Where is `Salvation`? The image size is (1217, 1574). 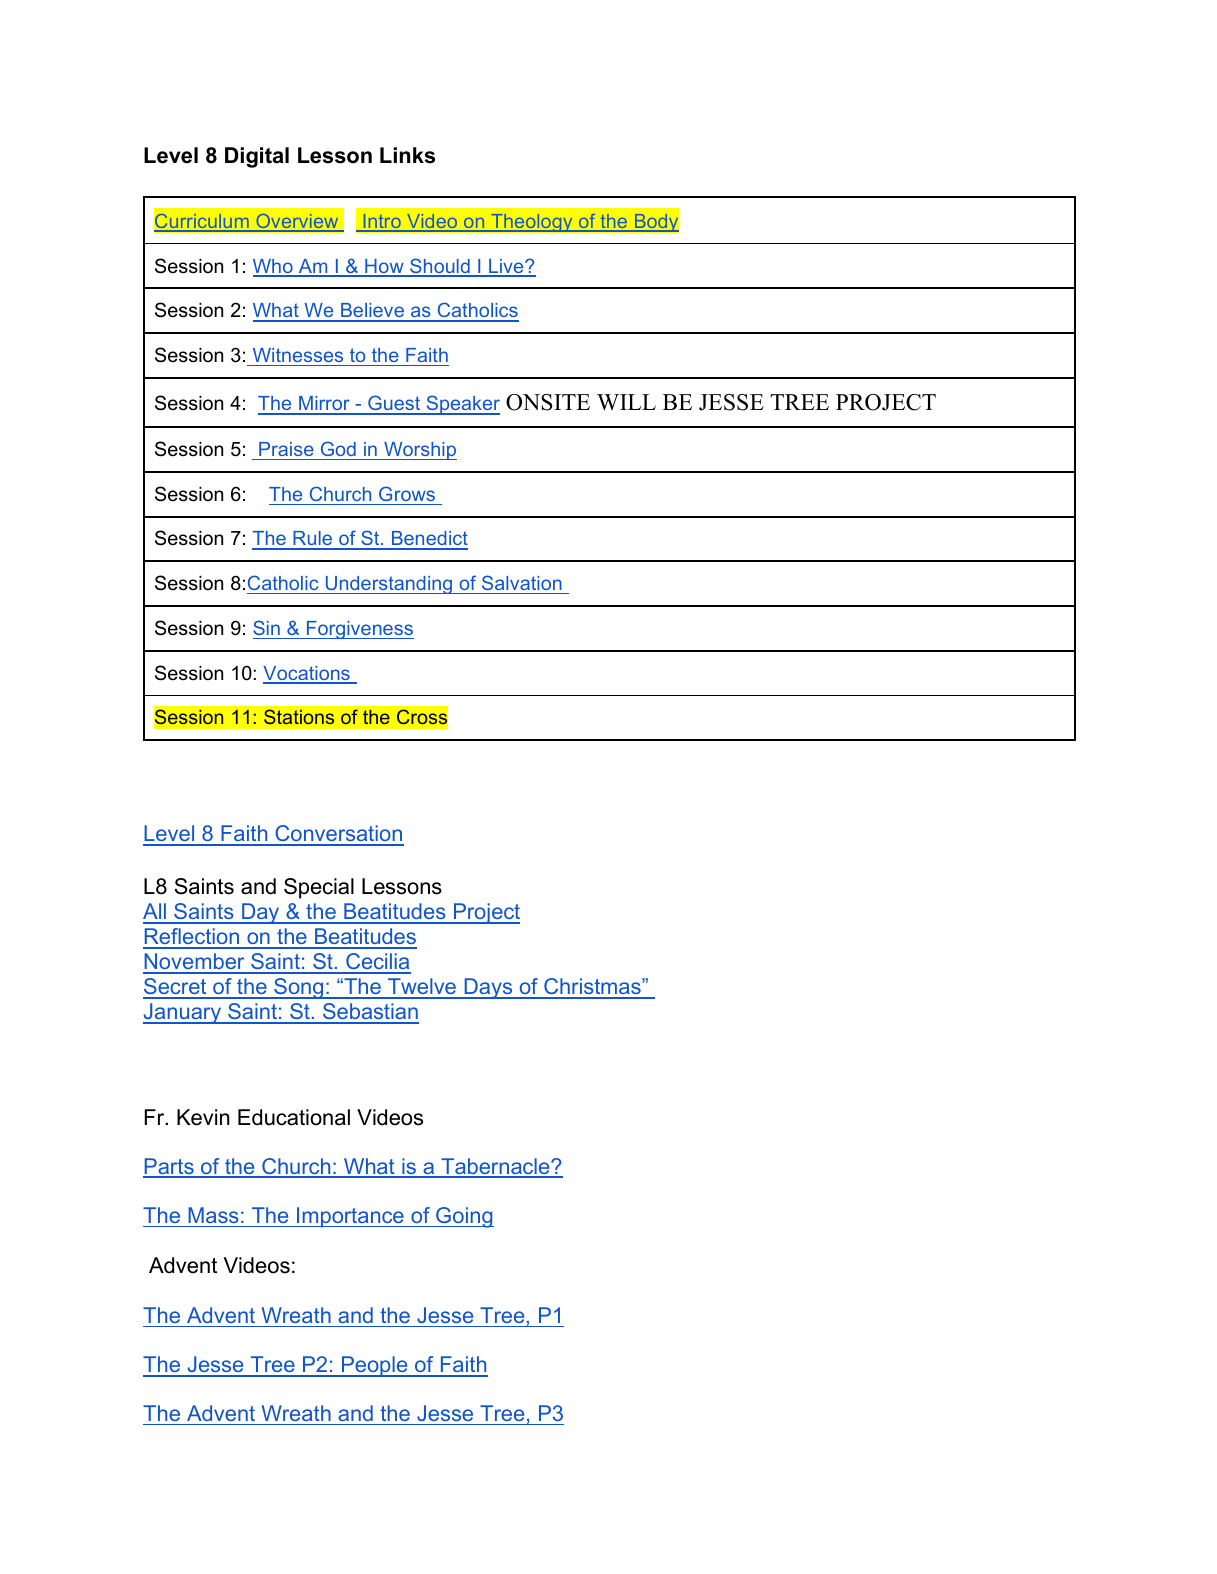
Salvation is located at coordinates (522, 584).
